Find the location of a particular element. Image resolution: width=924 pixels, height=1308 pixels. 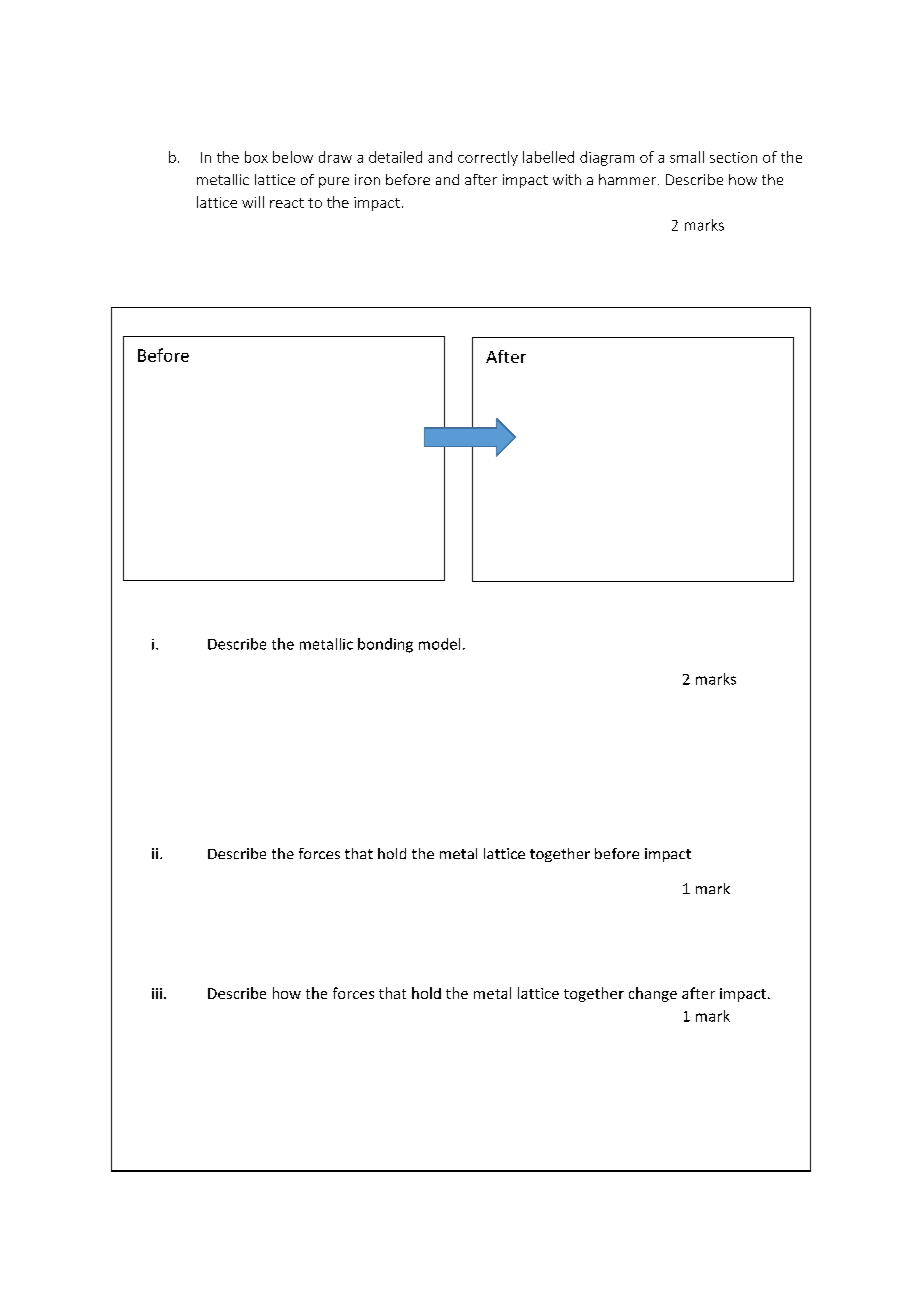

bonding is located at coordinates (385, 645).
